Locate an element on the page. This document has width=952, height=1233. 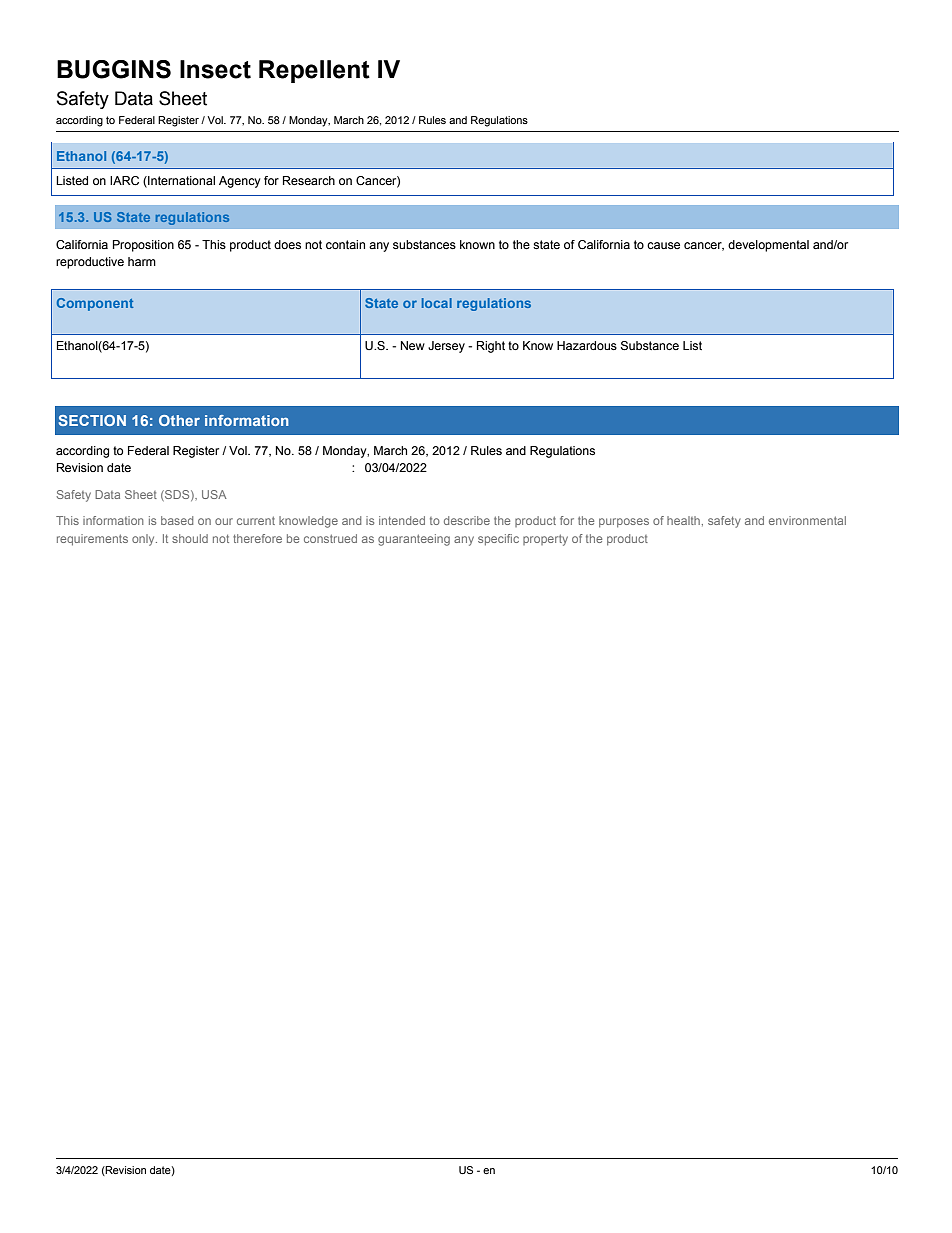
Hazardous is located at coordinates (587, 345).
